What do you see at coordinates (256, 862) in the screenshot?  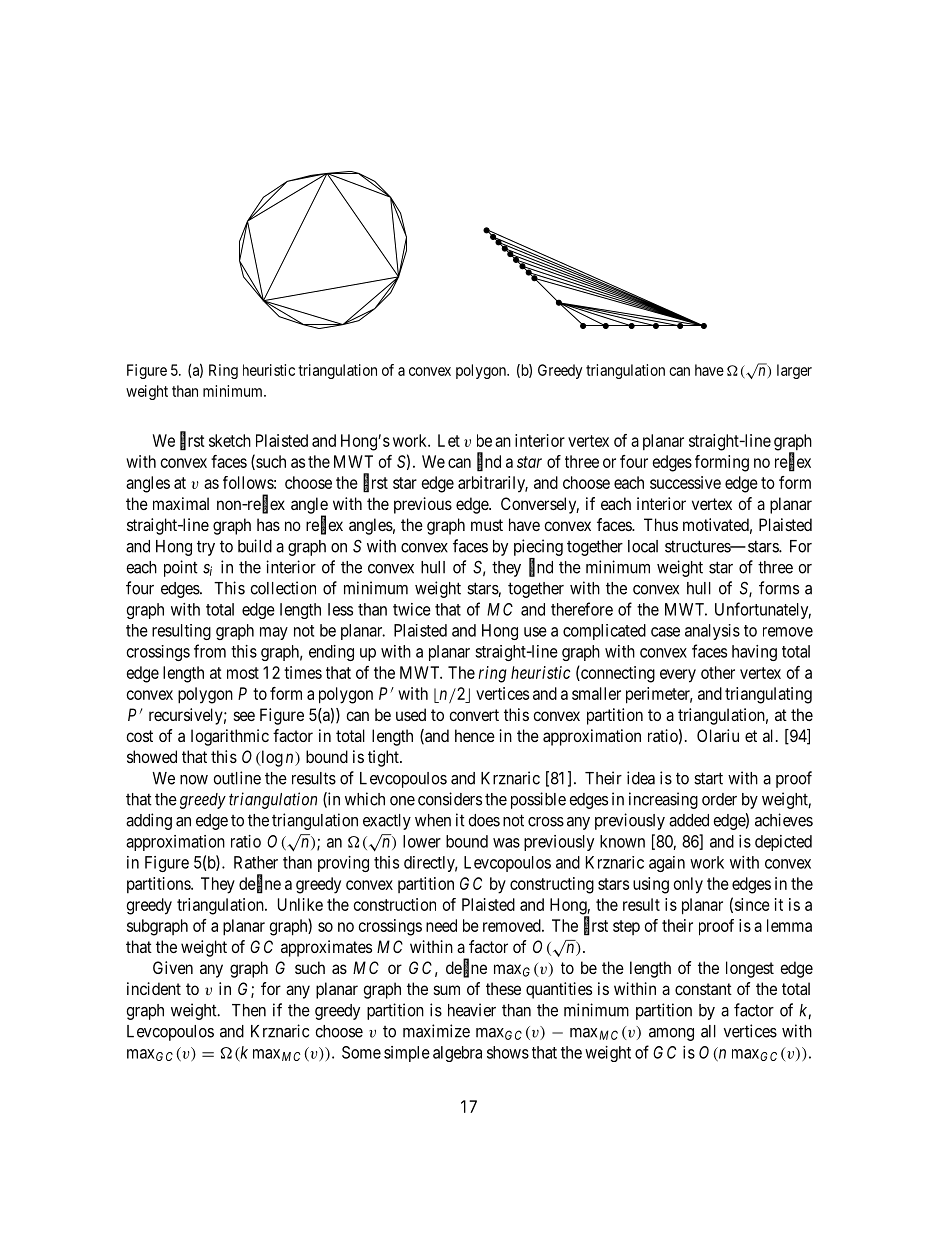 I see `Rather` at bounding box center [256, 862].
